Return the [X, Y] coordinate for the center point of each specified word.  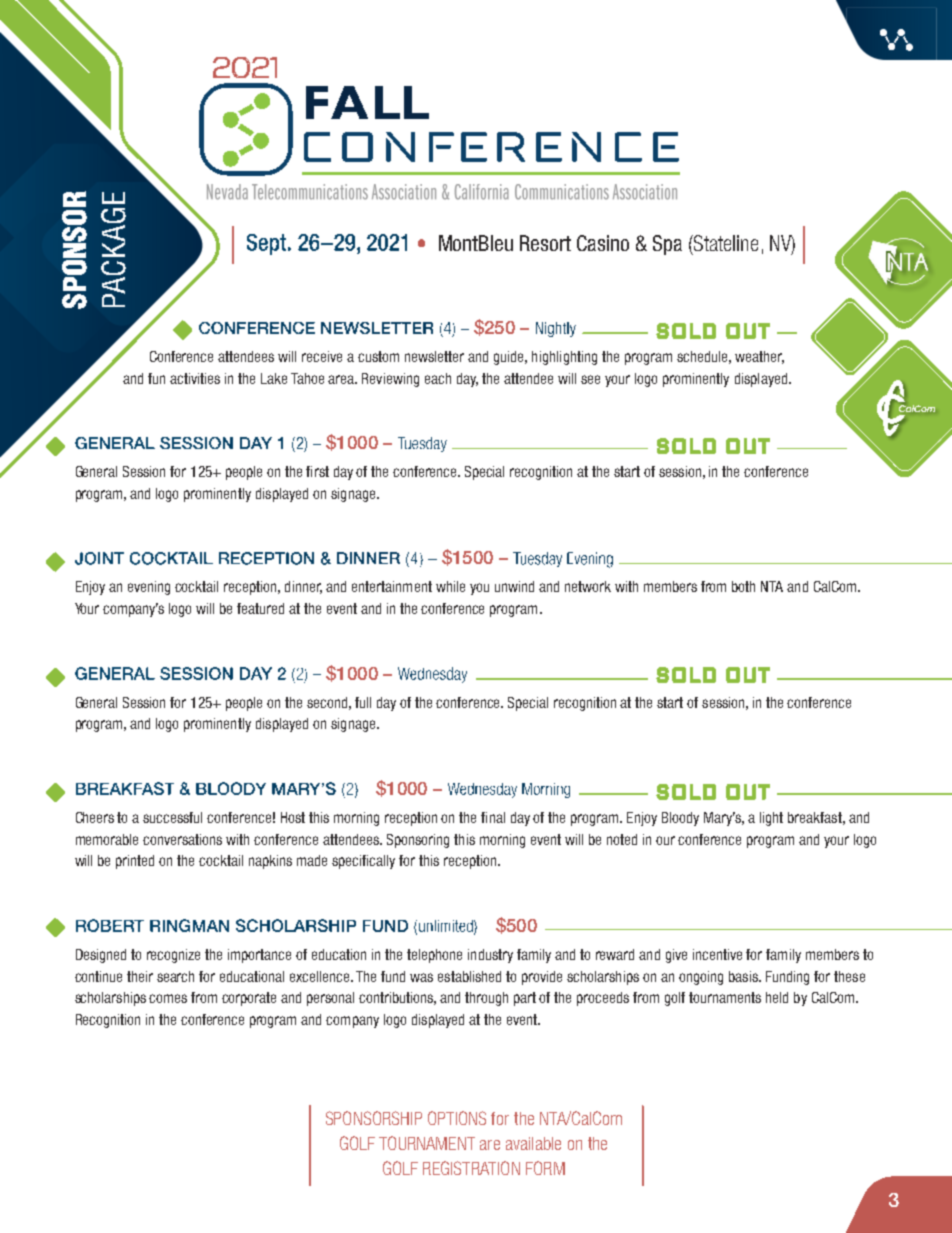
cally [382, 862]
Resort [545, 243]
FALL [367, 102]
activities [195, 378]
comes [168, 998]
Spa [667, 245]
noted [622, 839]
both [743, 586]
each [438, 378]
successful [172, 817]
